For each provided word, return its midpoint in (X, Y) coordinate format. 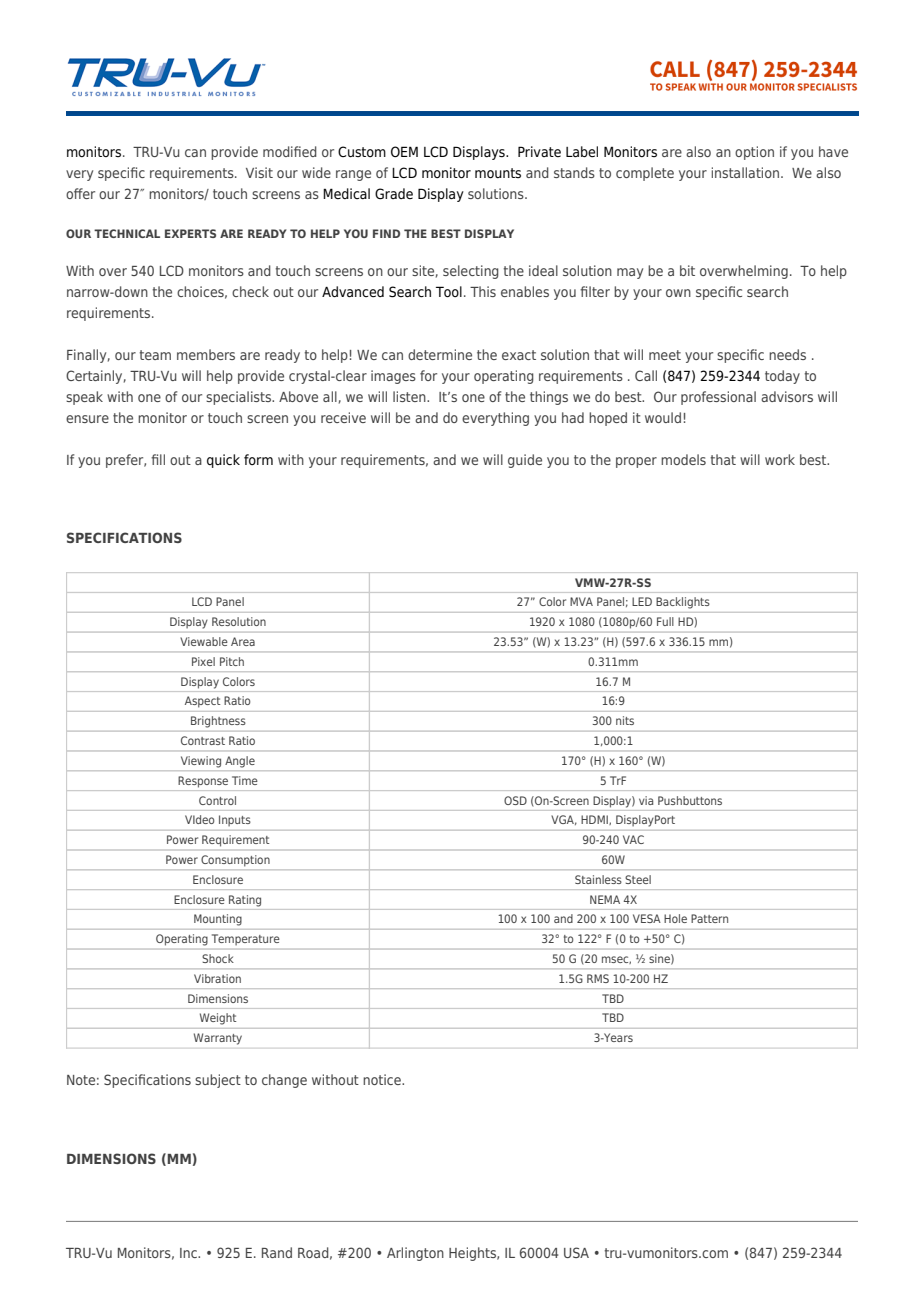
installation (747, 172)
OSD (515, 800)
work (780, 459)
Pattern (709, 918)
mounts (498, 173)
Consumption (236, 860)
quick (223, 461)
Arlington (415, 1254)
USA (576, 1252)
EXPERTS (190, 233)
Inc (189, 1253)
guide (525, 461)
